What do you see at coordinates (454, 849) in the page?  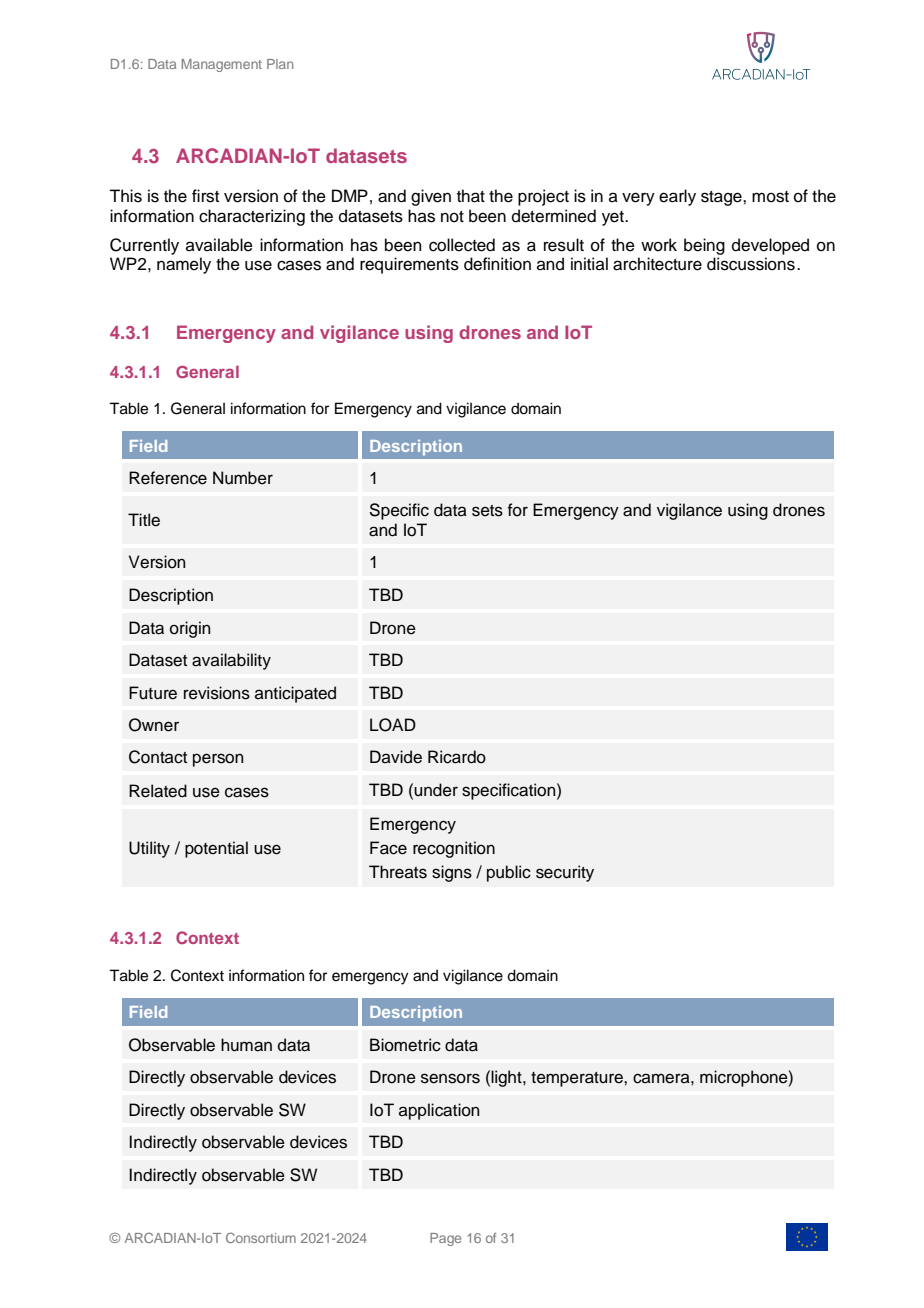 I see `recognition` at bounding box center [454, 849].
